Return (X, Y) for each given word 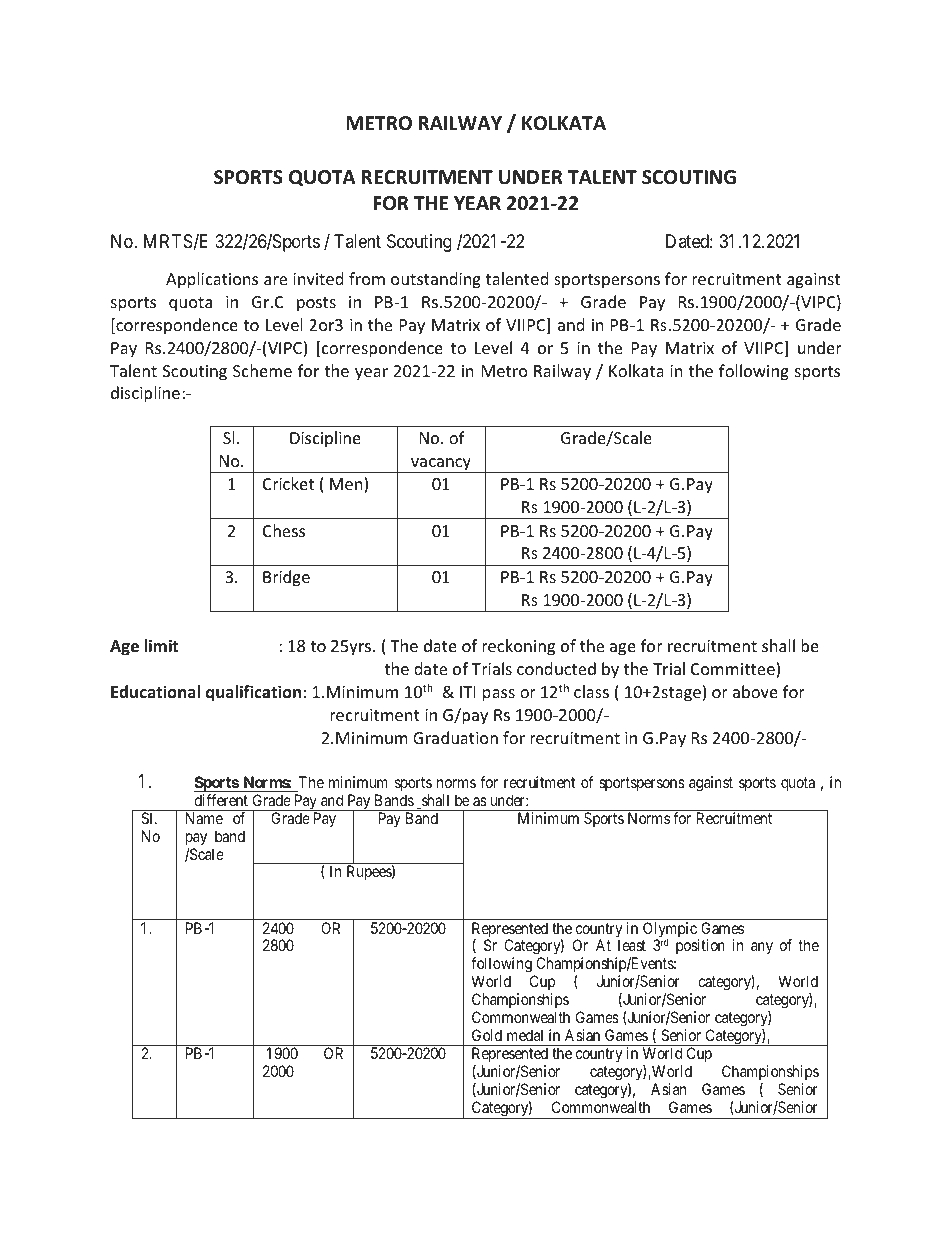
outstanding (436, 280)
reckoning (518, 647)
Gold (487, 1035)
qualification (253, 693)
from (367, 278)
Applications (212, 280)
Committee (734, 670)
